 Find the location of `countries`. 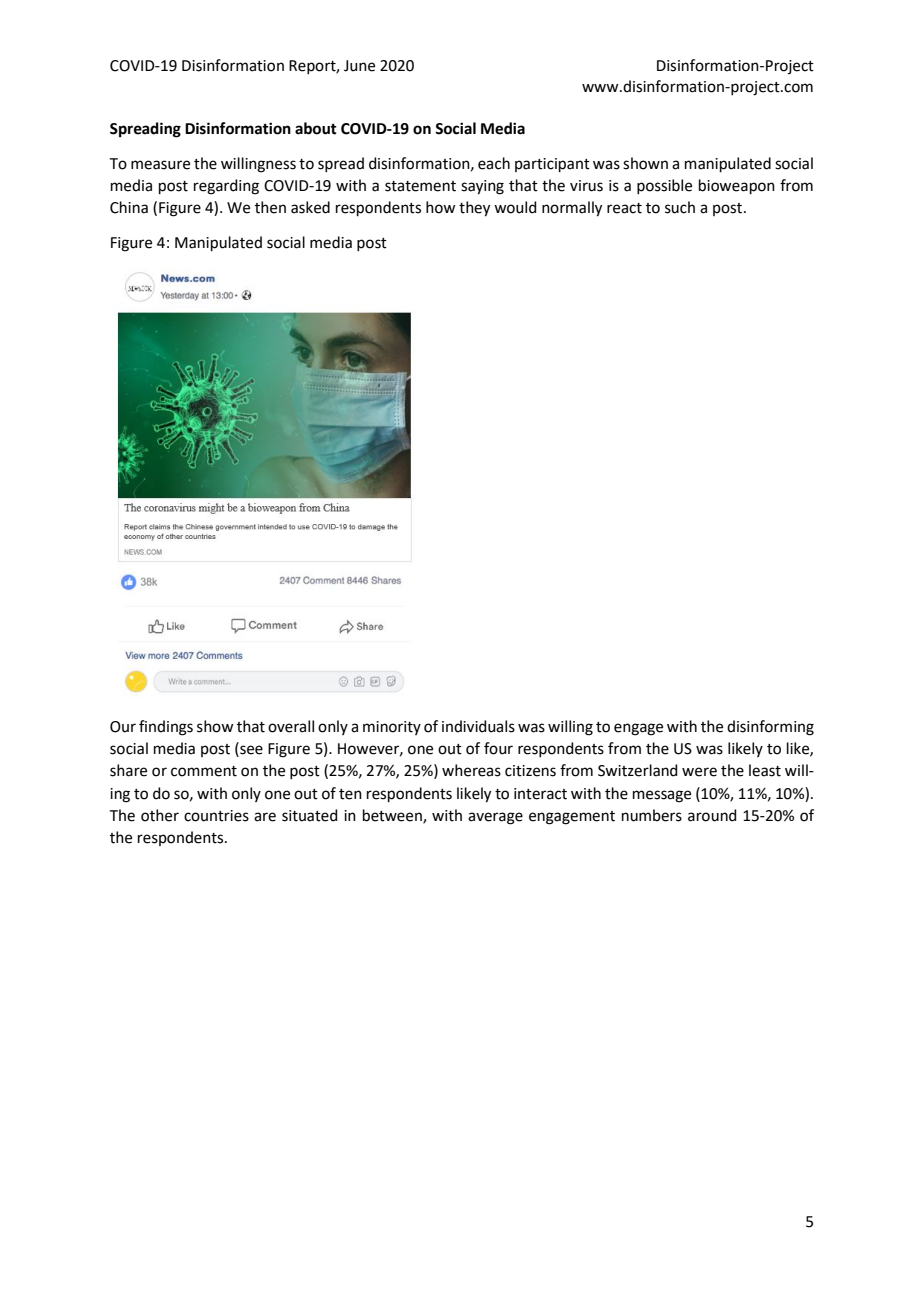

countries is located at coordinates (216, 816).
